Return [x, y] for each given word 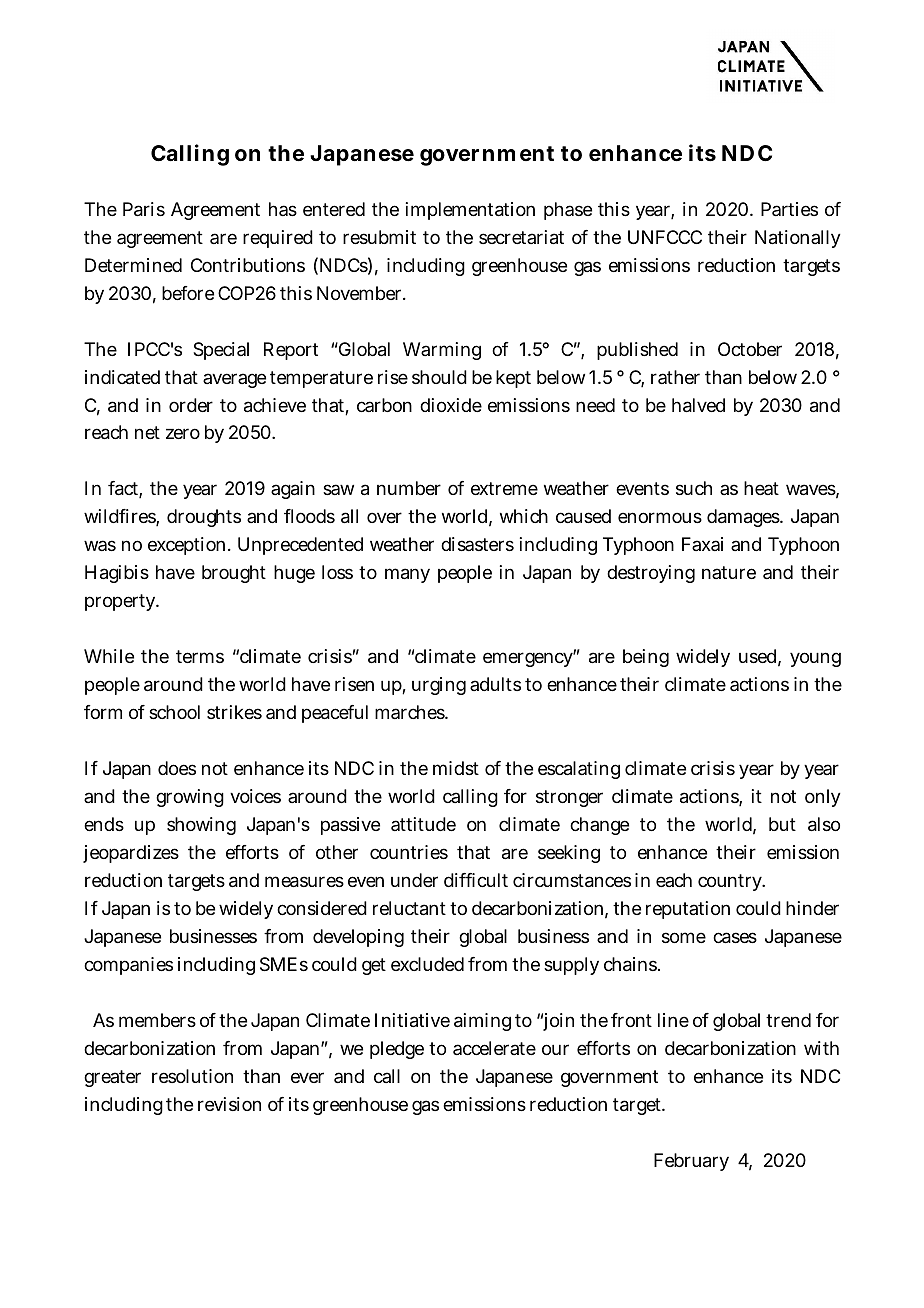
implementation [470, 211]
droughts [204, 518]
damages [745, 518]
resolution [192, 1076]
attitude [423, 824]
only [823, 798]
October [750, 349]
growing [190, 798]
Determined [133, 265]
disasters [477, 544]
